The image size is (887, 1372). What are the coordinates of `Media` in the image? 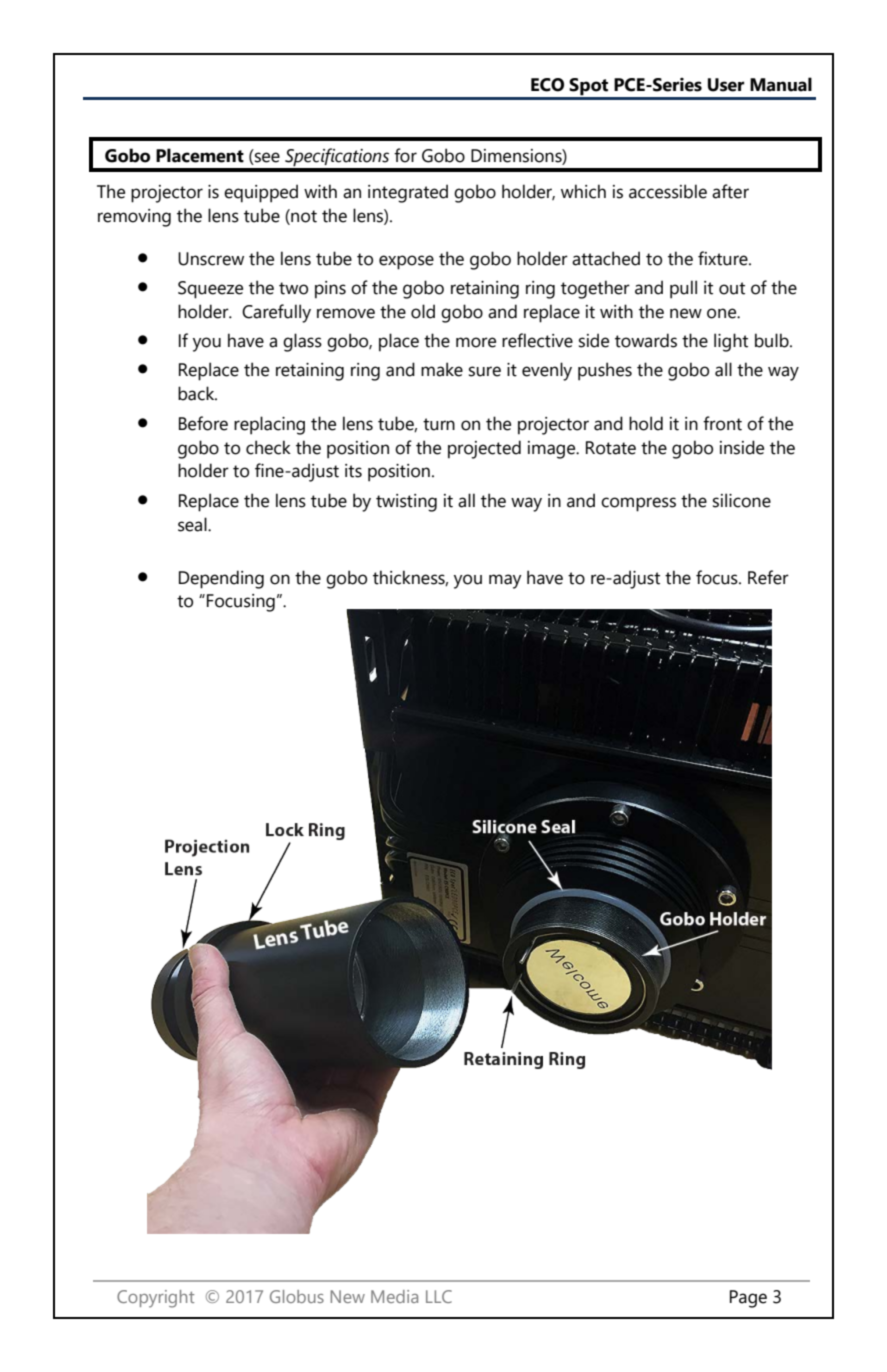 It's located at (394, 1296).
